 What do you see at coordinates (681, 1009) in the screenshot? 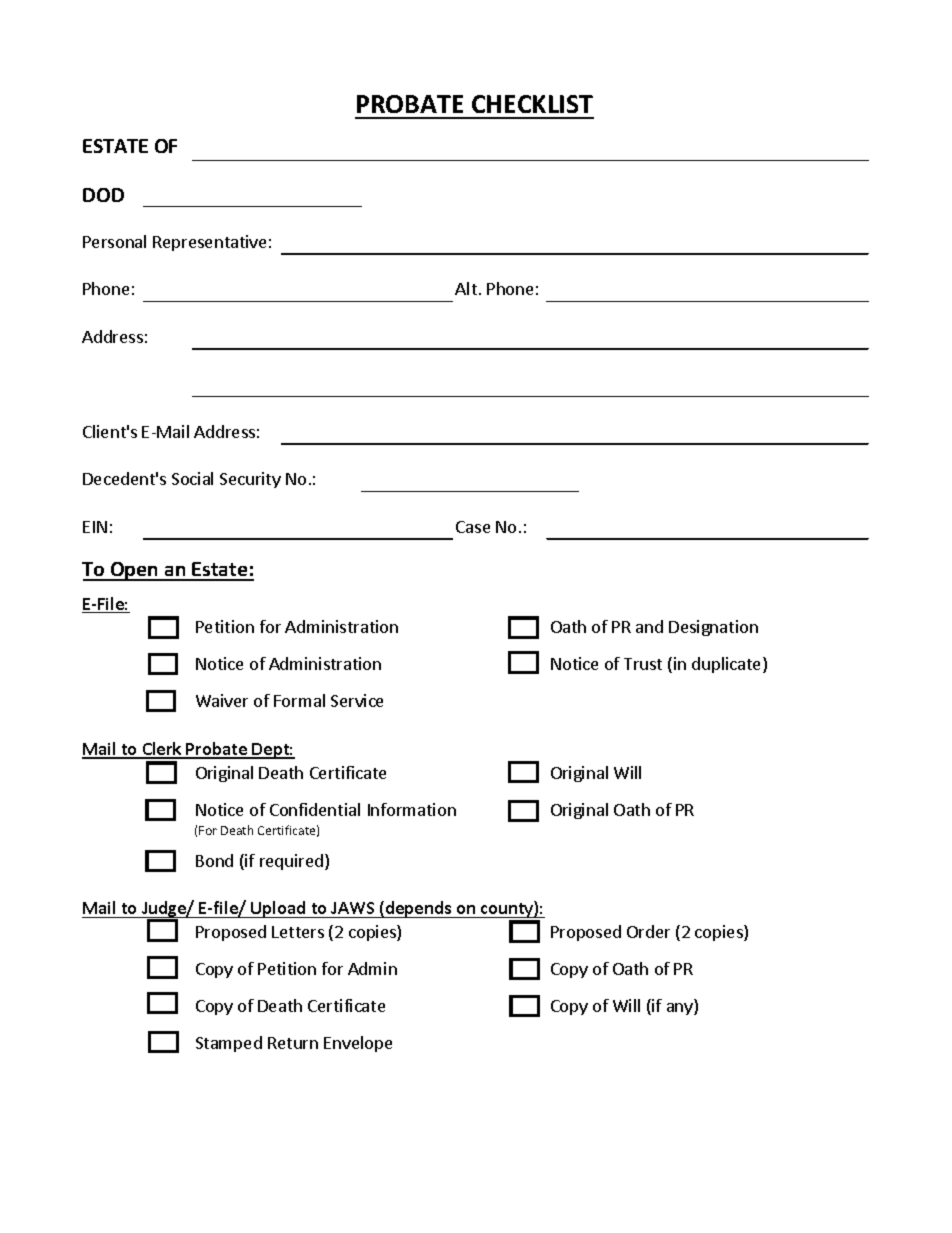
I see `any` at bounding box center [681, 1009].
